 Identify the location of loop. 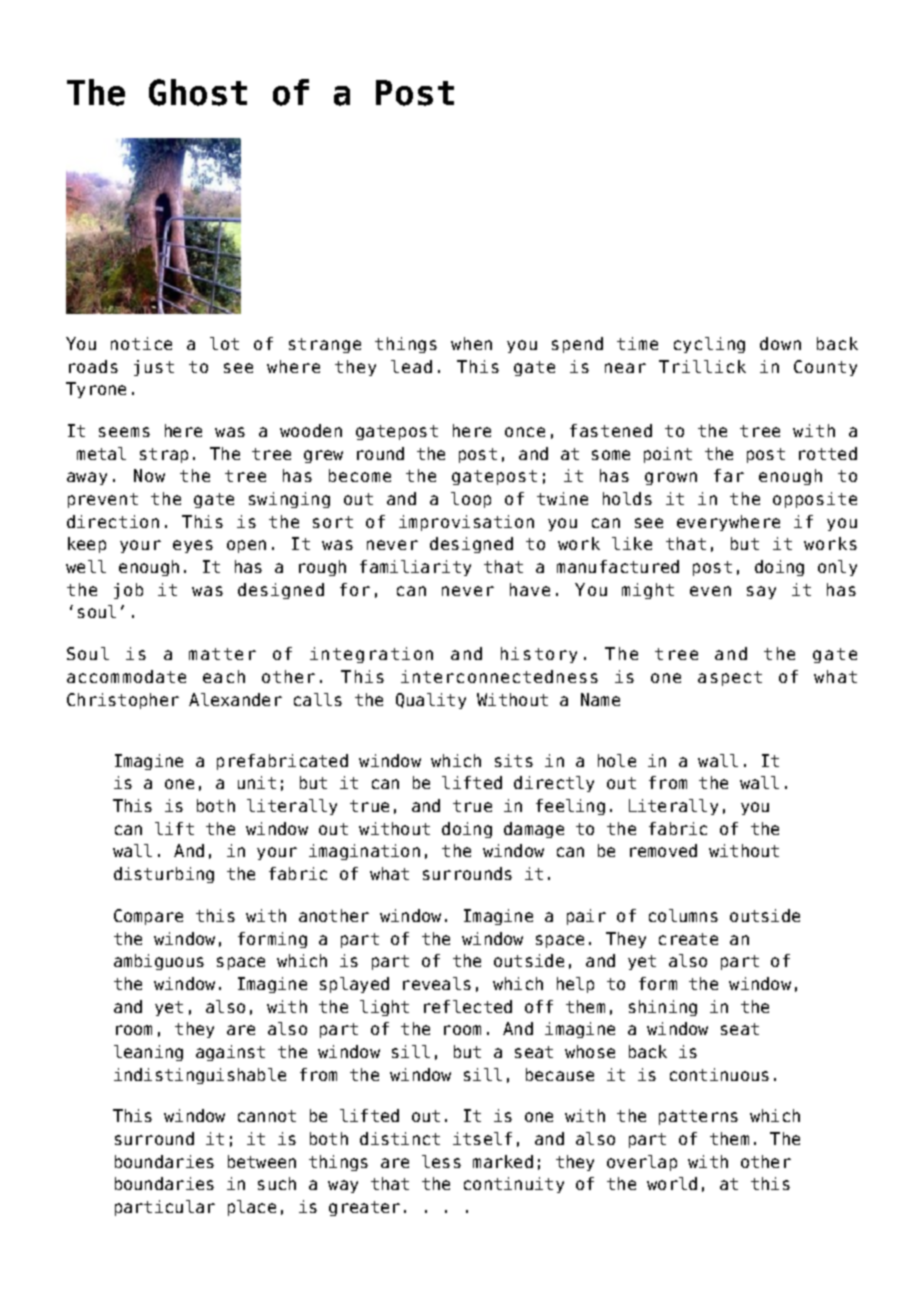
(471, 500).
